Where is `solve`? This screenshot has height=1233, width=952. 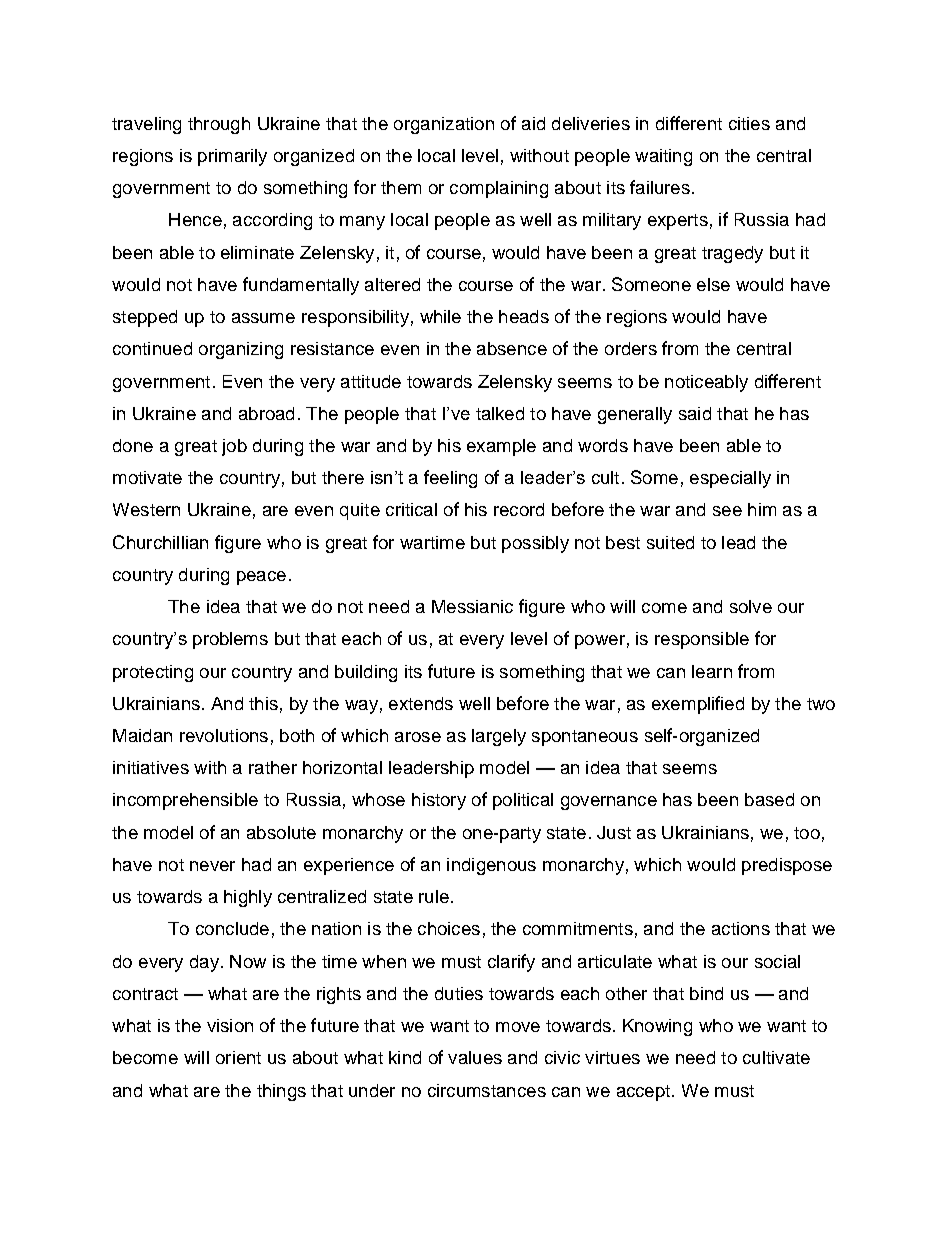 solve is located at coordinates (751, 606).
